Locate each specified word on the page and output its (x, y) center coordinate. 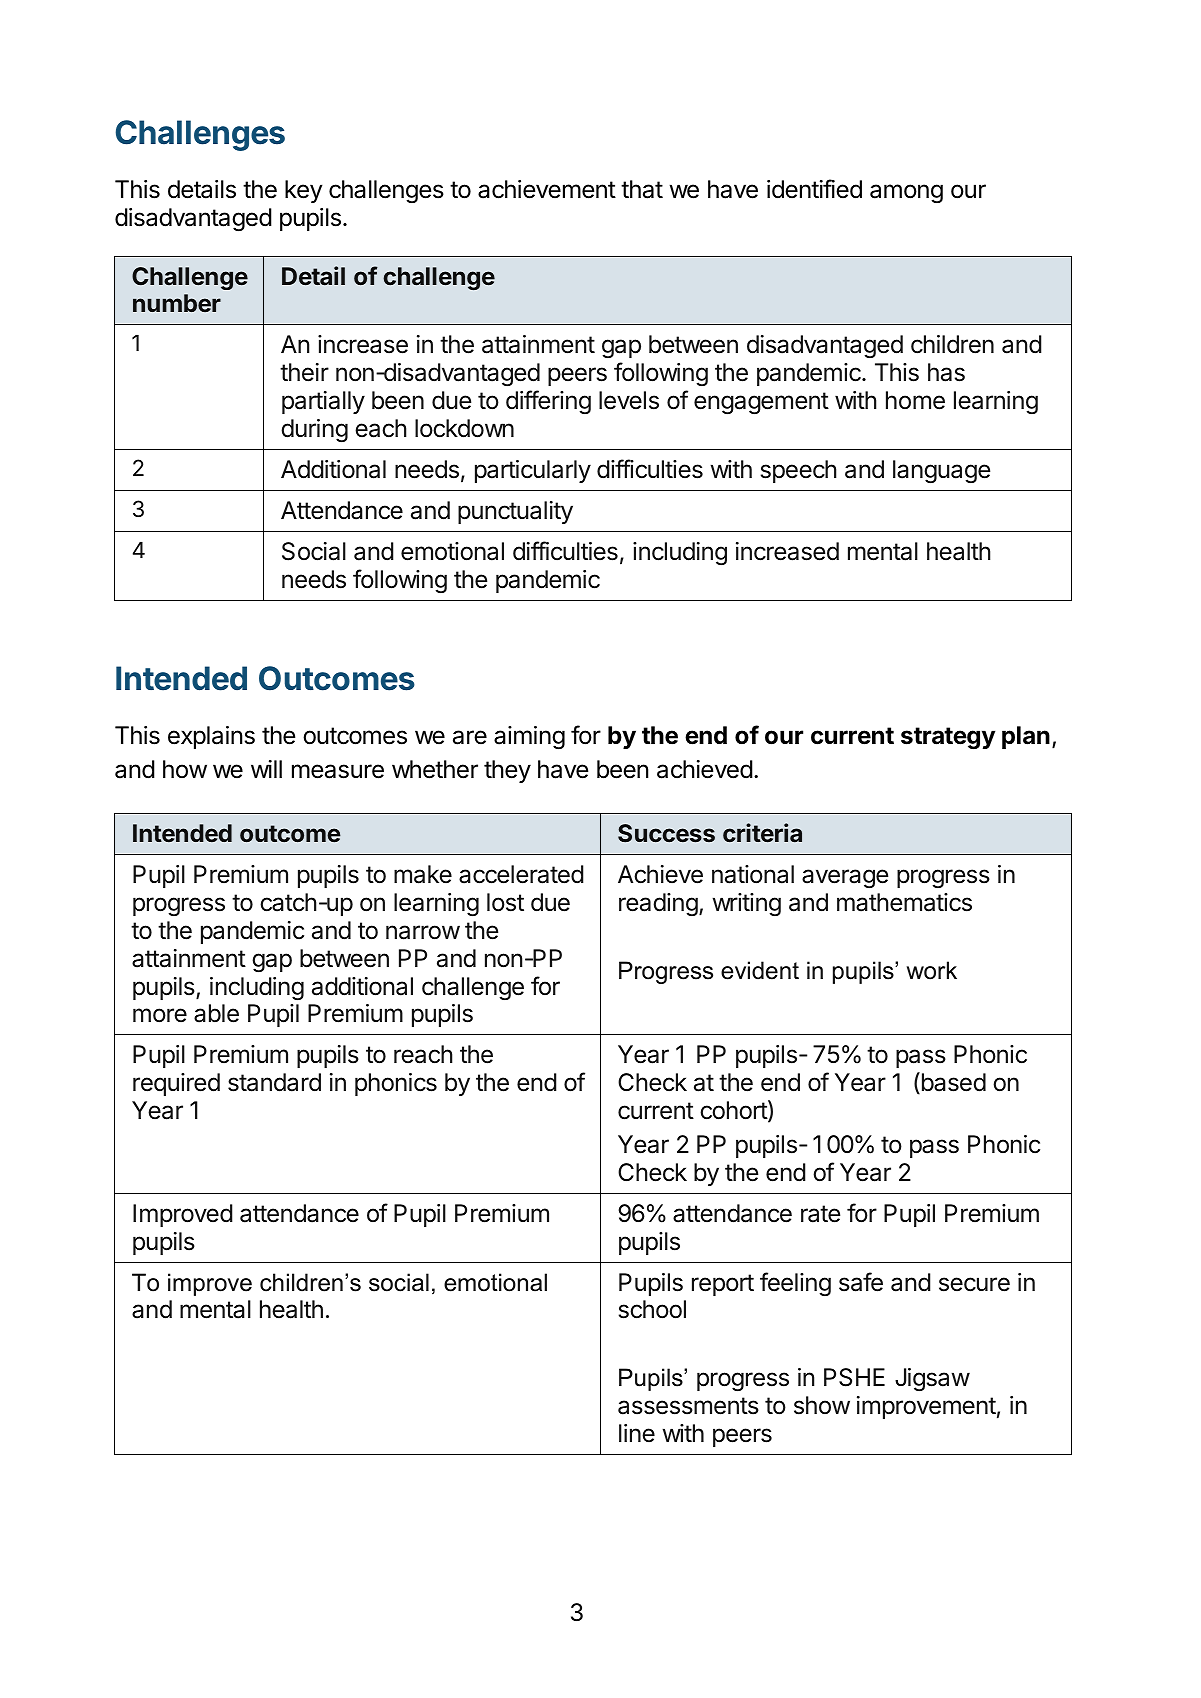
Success (666, 833)
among (906, 193)
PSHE (854, 1377)
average (845, 878)
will (266, 769)
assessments (688, 1406)
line (637, 1433)
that (642, 189)
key (303, 191)
